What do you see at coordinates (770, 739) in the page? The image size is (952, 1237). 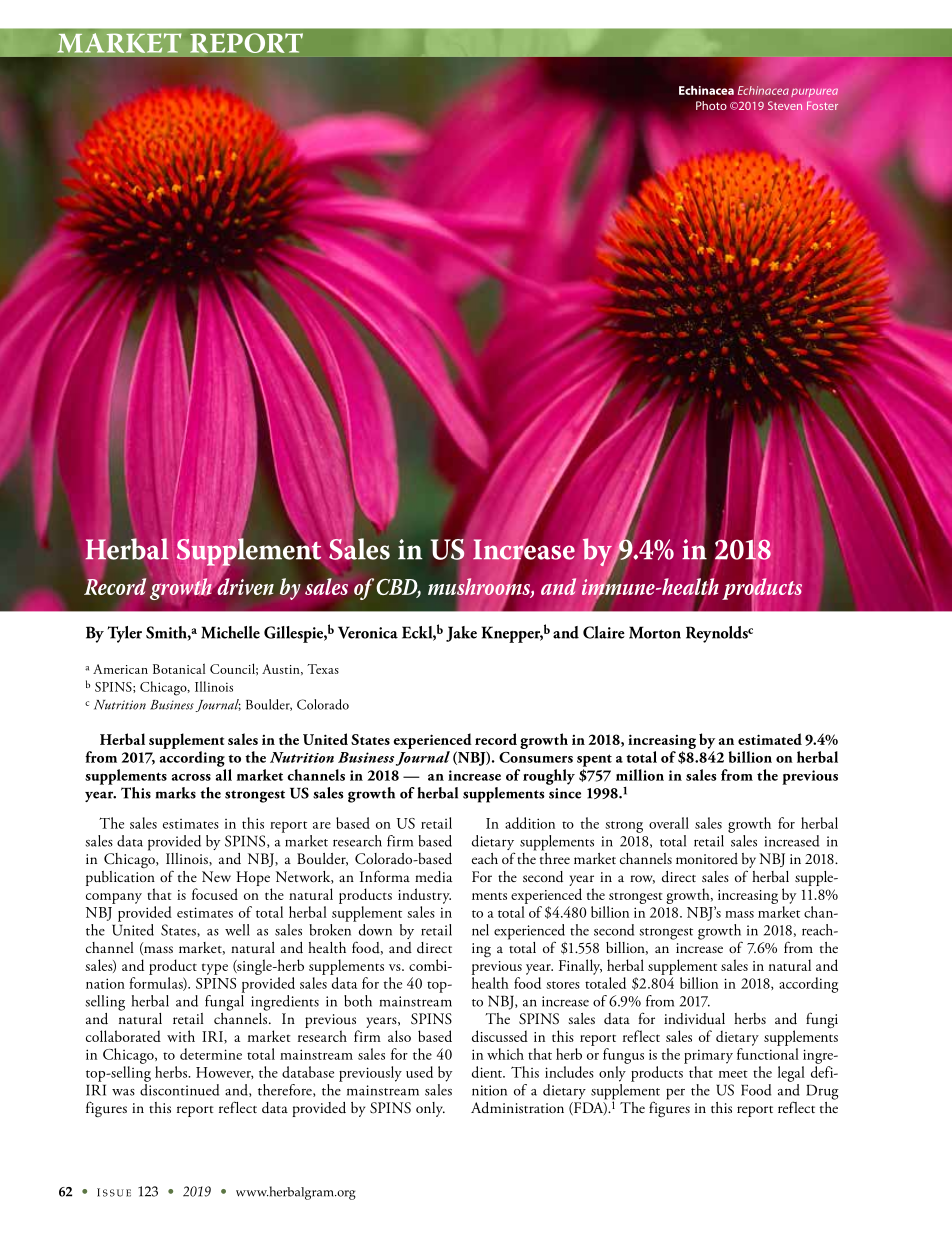 I see `estimated` at bounding box center [770, 739].
